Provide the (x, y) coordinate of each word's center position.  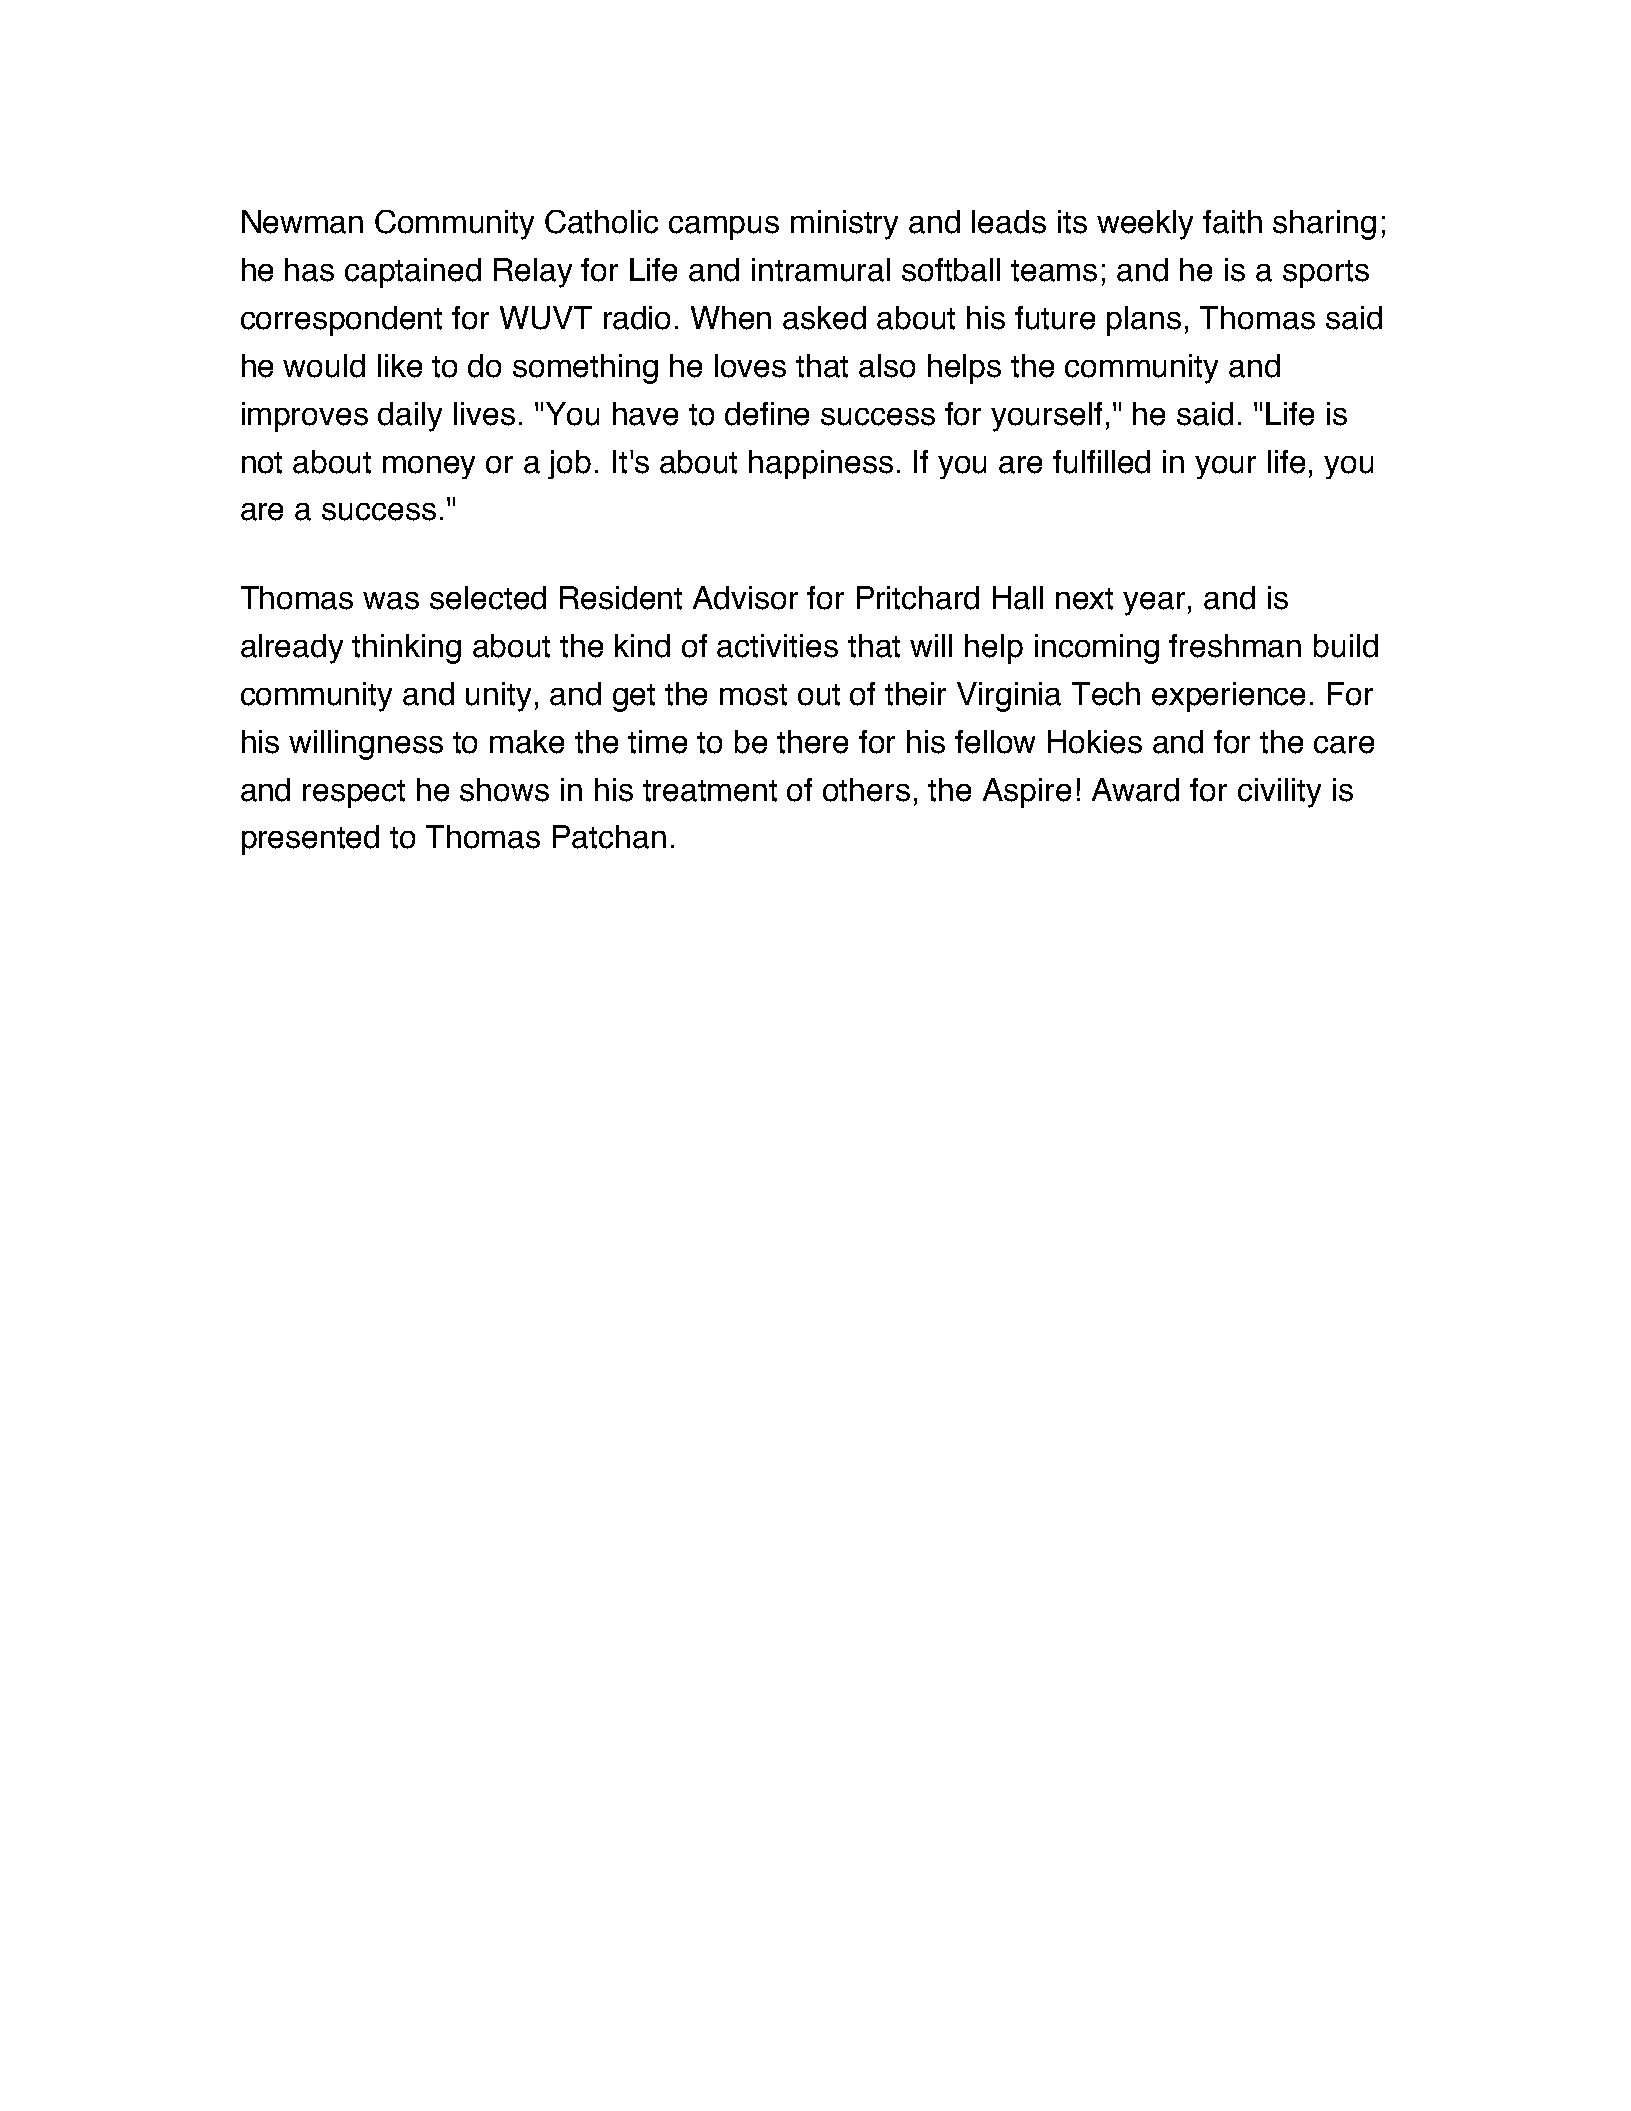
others (866, 790)
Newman (302, 222)
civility (1279, 793)
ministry (844, 225)
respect (354, 794)
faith (1232, 222)
